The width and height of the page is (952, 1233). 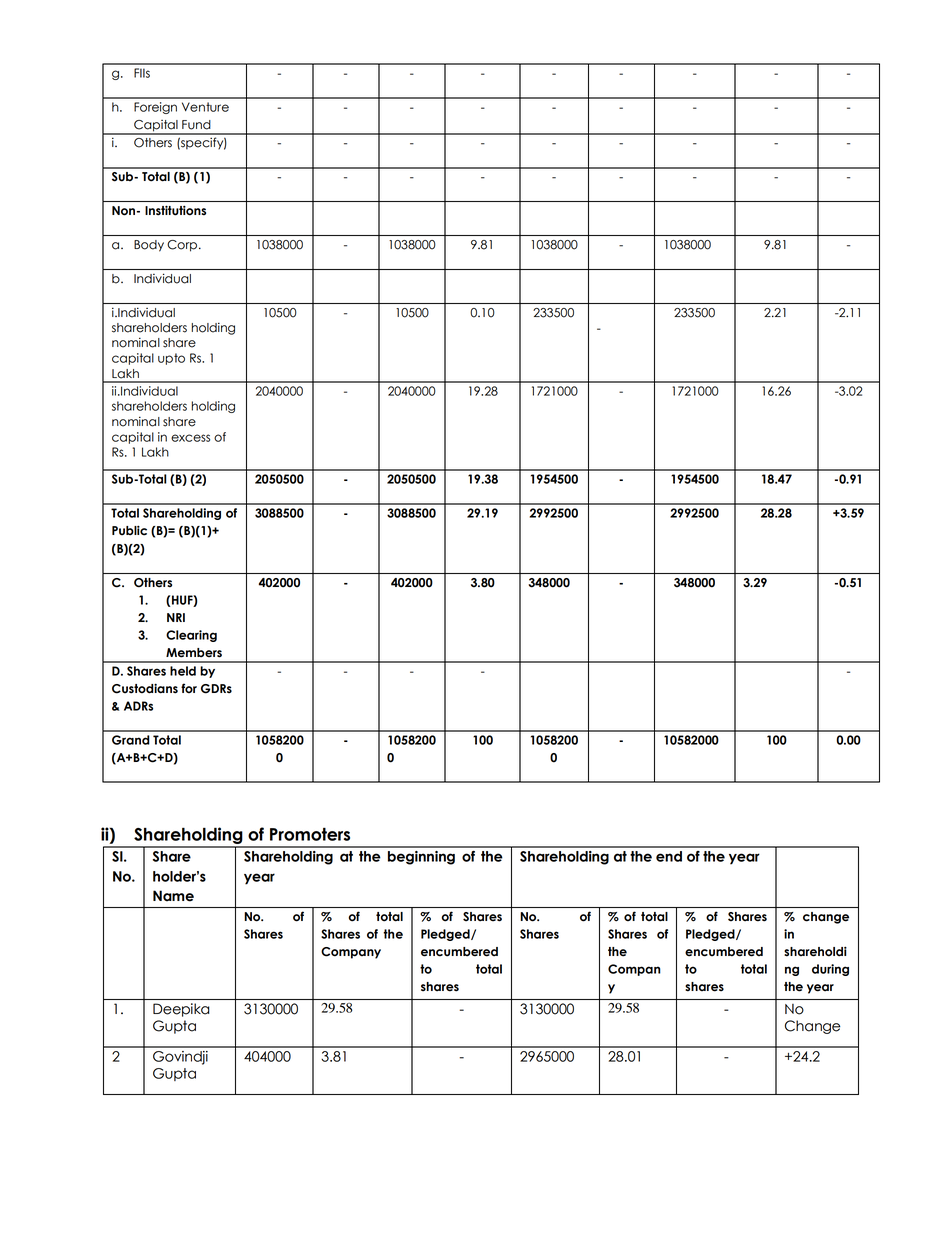 What do you see at coordinates (310, 834) in the page?
I see `Promoters` at bounding box center [310, 834].
